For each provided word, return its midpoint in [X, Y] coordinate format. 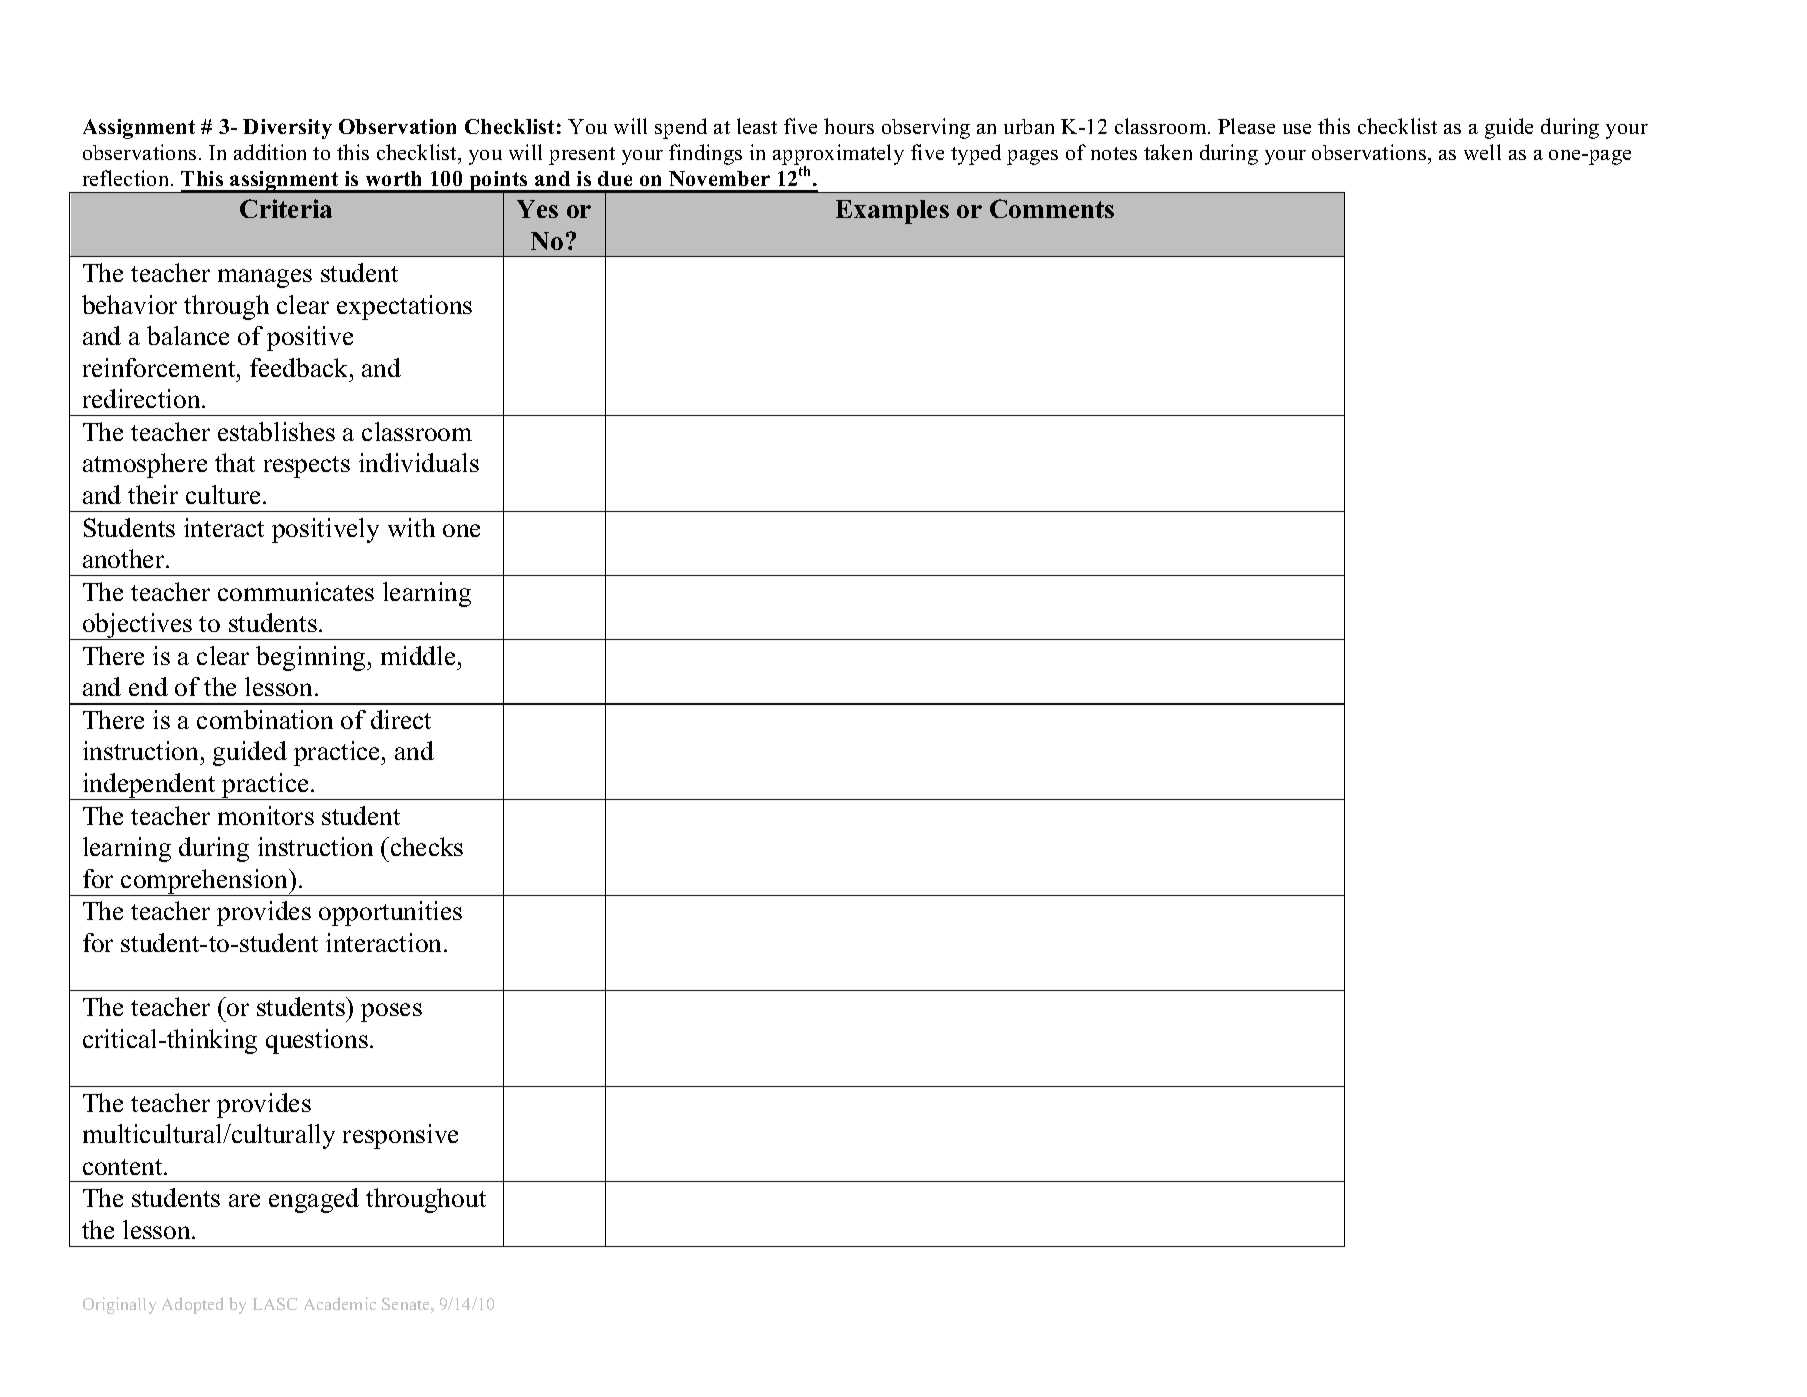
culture [223, 494]
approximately [838, 156]
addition [270, 152]
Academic [340, 1303]
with [411, 527]
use [1297, 129]
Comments [1052, 208]
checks [427, 846]
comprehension [205, 882]
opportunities [390, 913]
